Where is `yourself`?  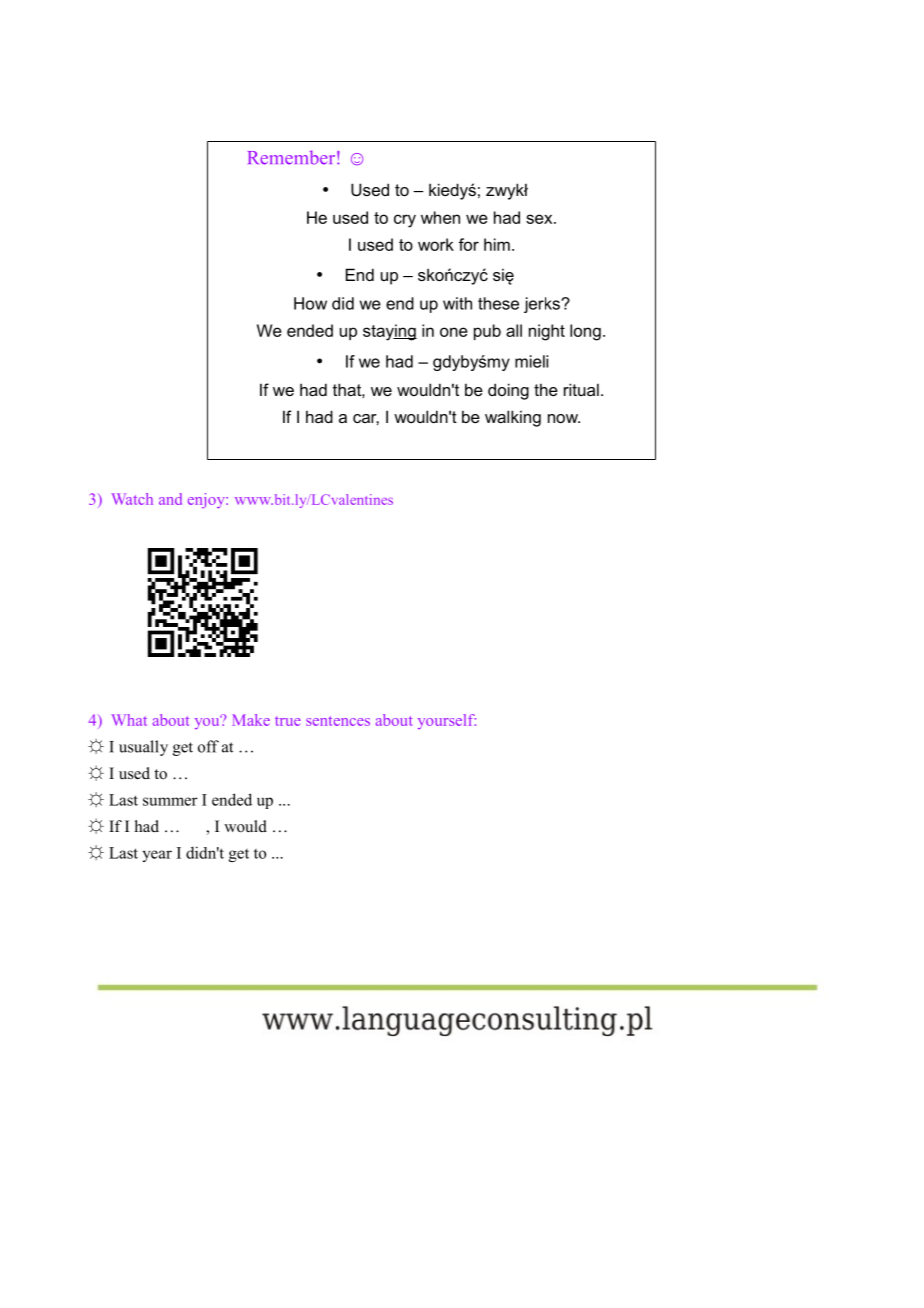 yourself is located at coordinates (447, 721).
